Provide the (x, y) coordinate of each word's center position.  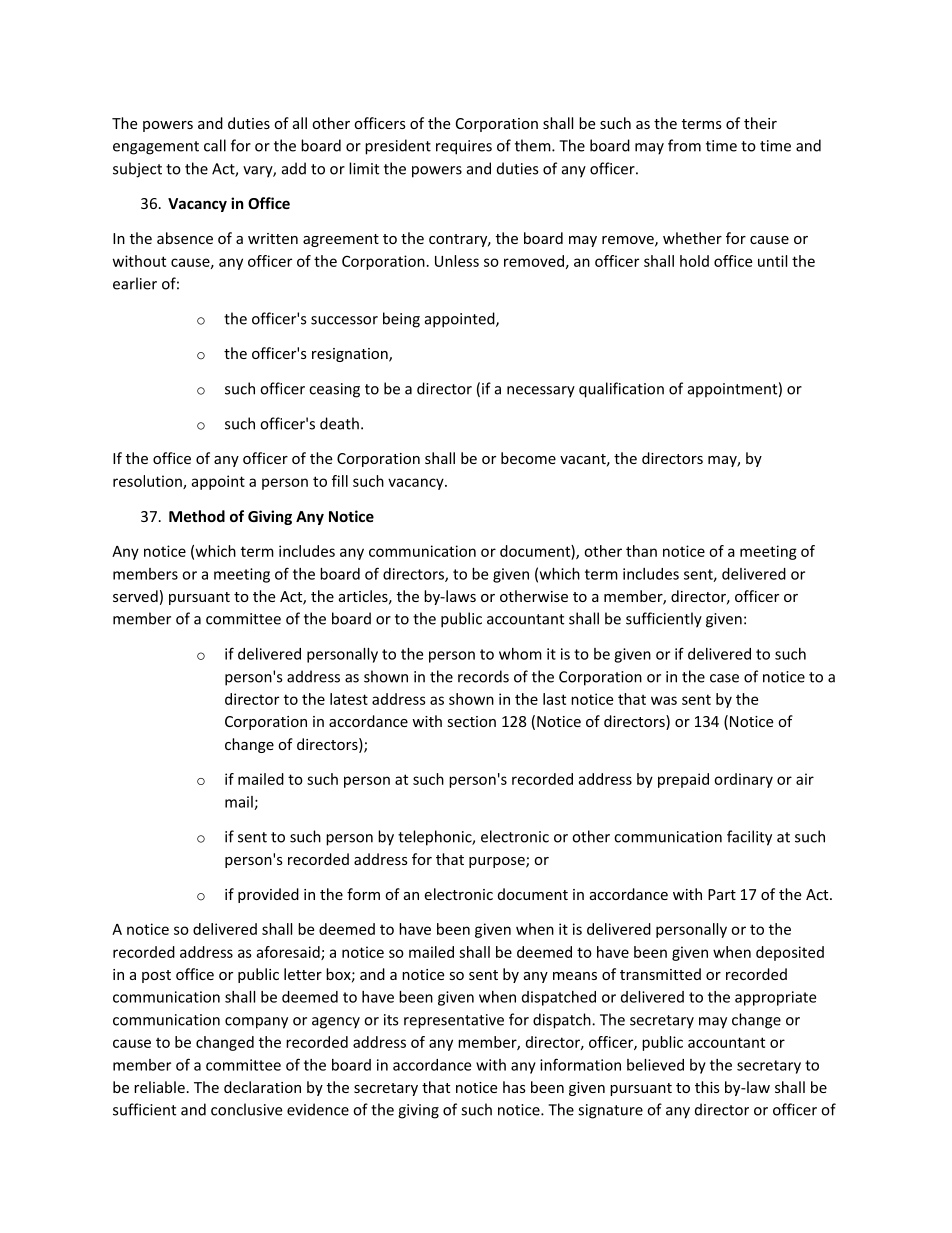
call (215, 145)
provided (268, 895)
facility (749, 838)
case (724, 678)
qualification (621, 390)
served (135, 596)
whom (520, 654)
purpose (498, 862)
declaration (262, 1087)
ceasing (334, 390)
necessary (541, 392)
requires (464, 147)
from (684, 145)
